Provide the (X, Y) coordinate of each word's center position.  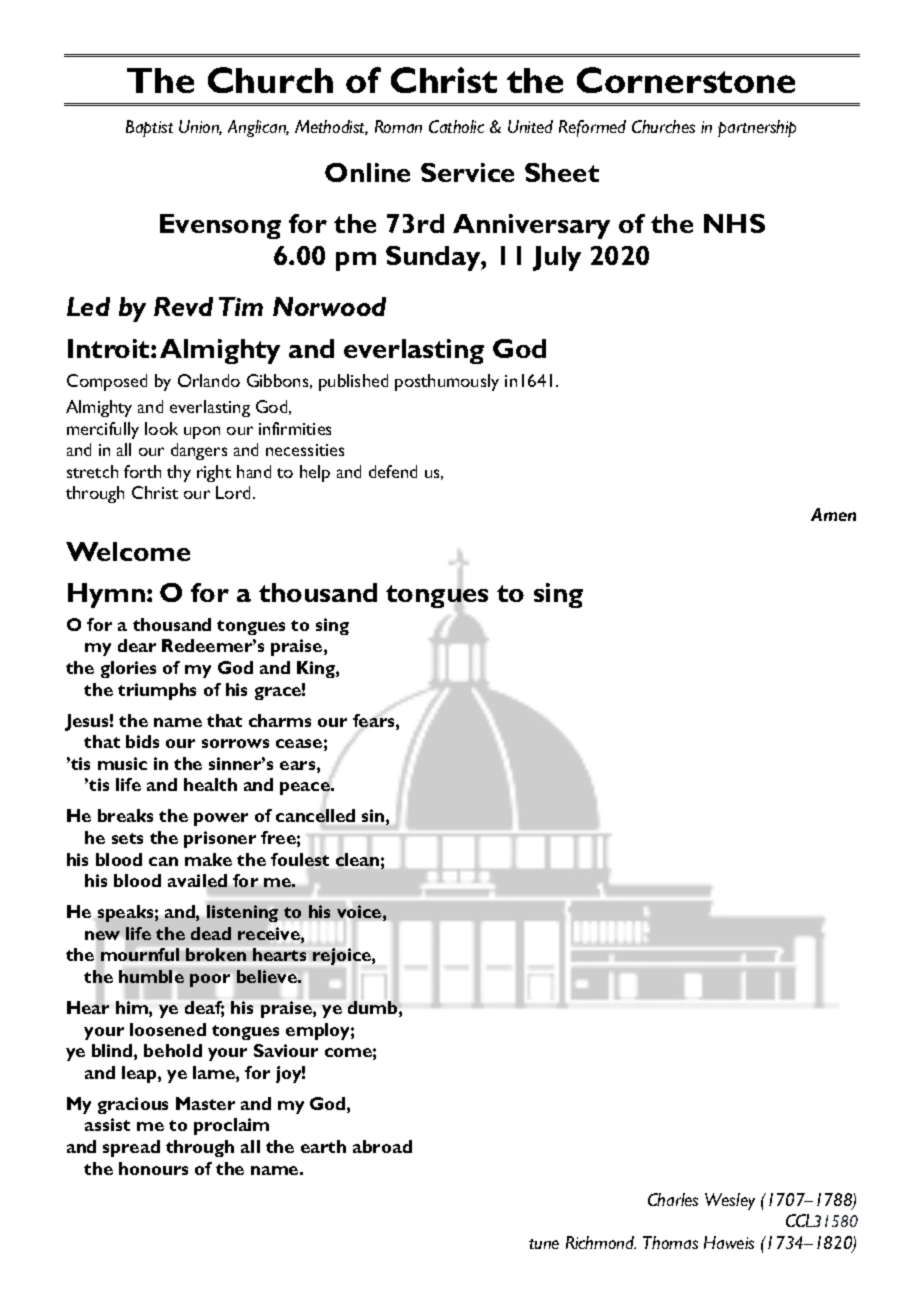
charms (280, 720)
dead (211, 933)
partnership (757, 128)
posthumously (447, 382)
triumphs (157, 691)
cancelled (315, 815)
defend (393, 471)
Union (200, 127)
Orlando (209, 380)
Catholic (456, 126)
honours (153, 1168)
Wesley (730, 1201)
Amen (833, 514)
